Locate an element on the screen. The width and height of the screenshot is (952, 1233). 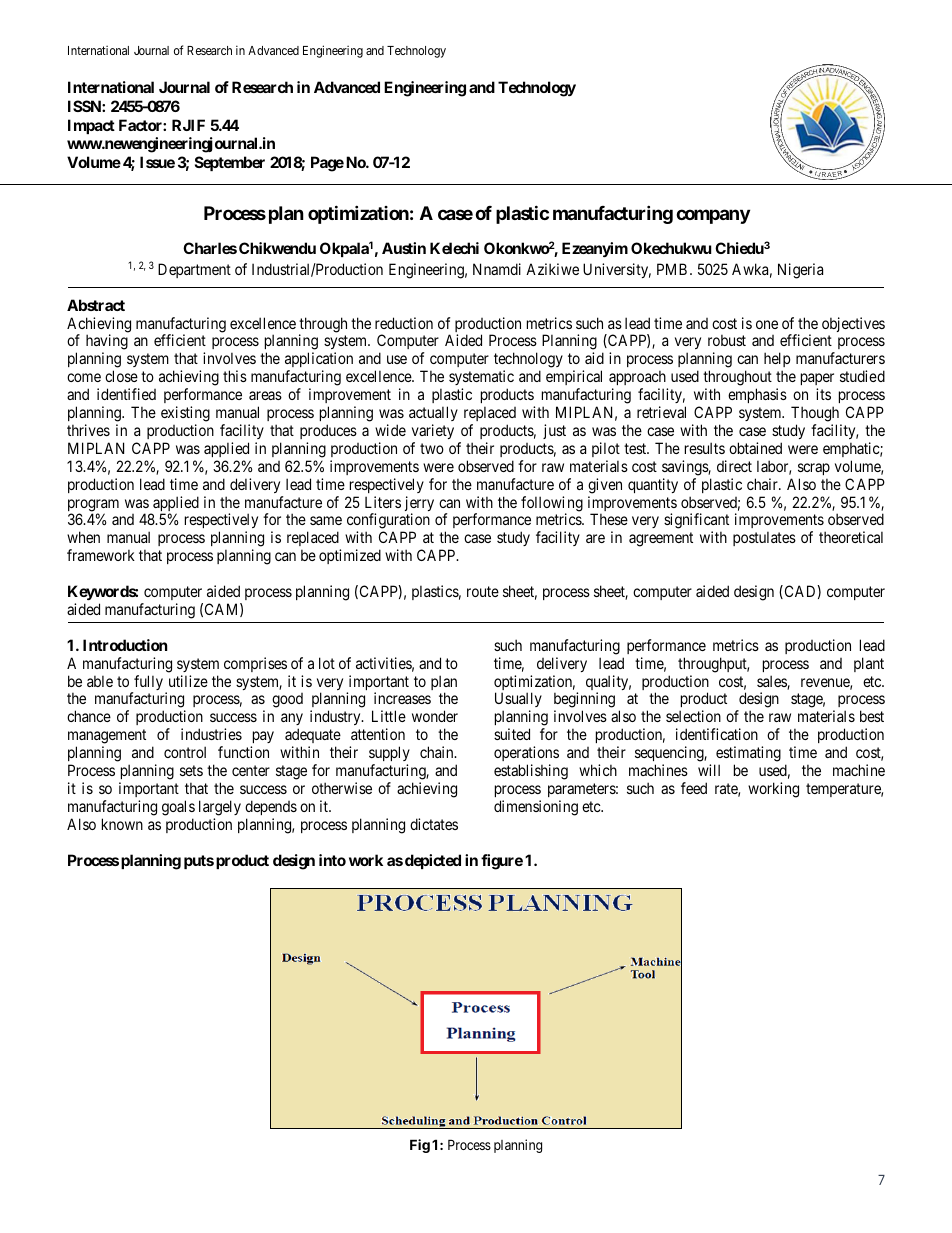
dictates is located at coordinates (434, 824).
